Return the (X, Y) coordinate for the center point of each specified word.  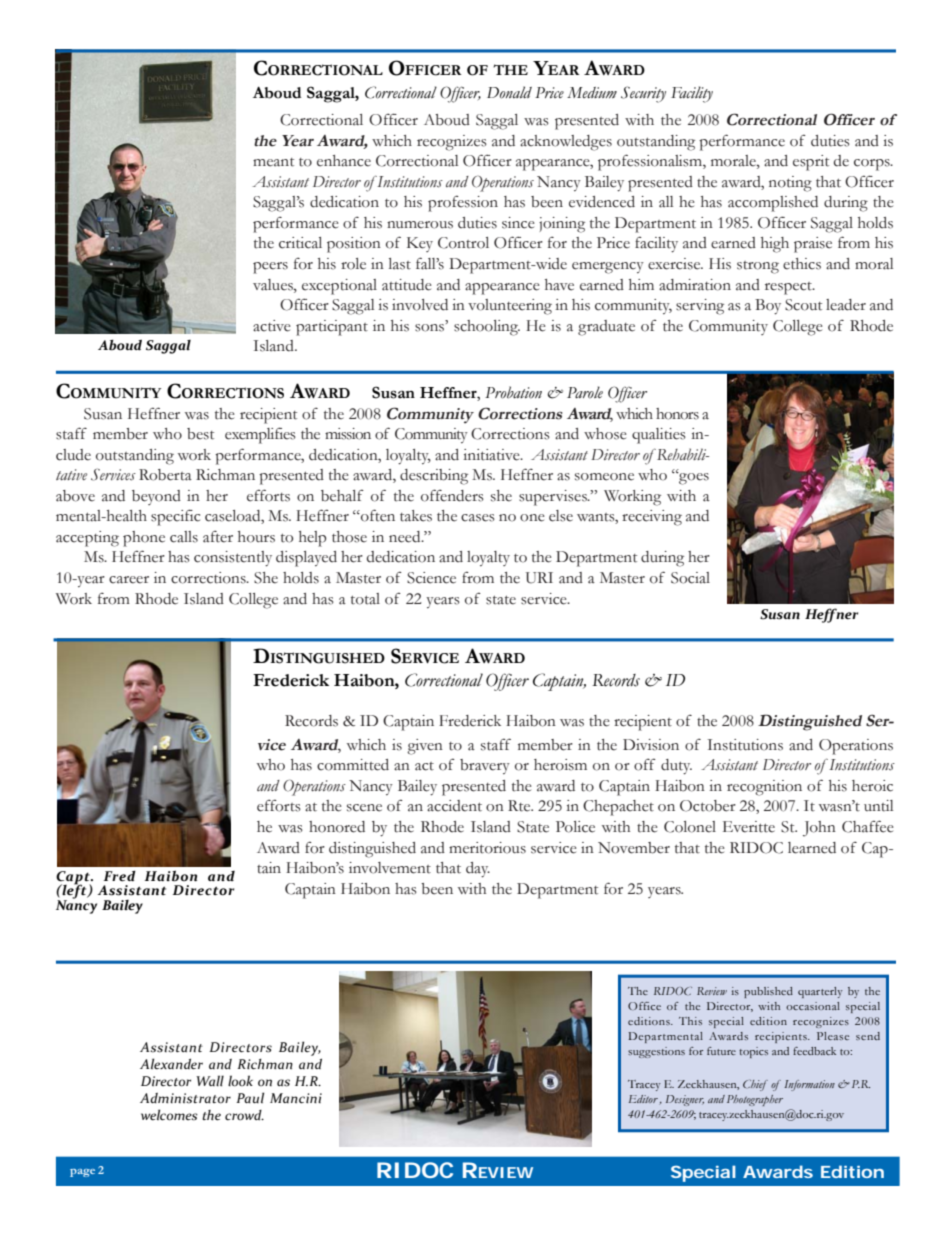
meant (273, 162)
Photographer (755, 1100)
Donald (509, 92)
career (129, 580)
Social (690, 578)
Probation (513, 392)
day (478, 870)
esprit (811, 163)
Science (431, 578)
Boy (768, 307)
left (74, 892)
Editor (644, 1100)
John (819, 829)
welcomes (169, 1115)
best (200, 434)
